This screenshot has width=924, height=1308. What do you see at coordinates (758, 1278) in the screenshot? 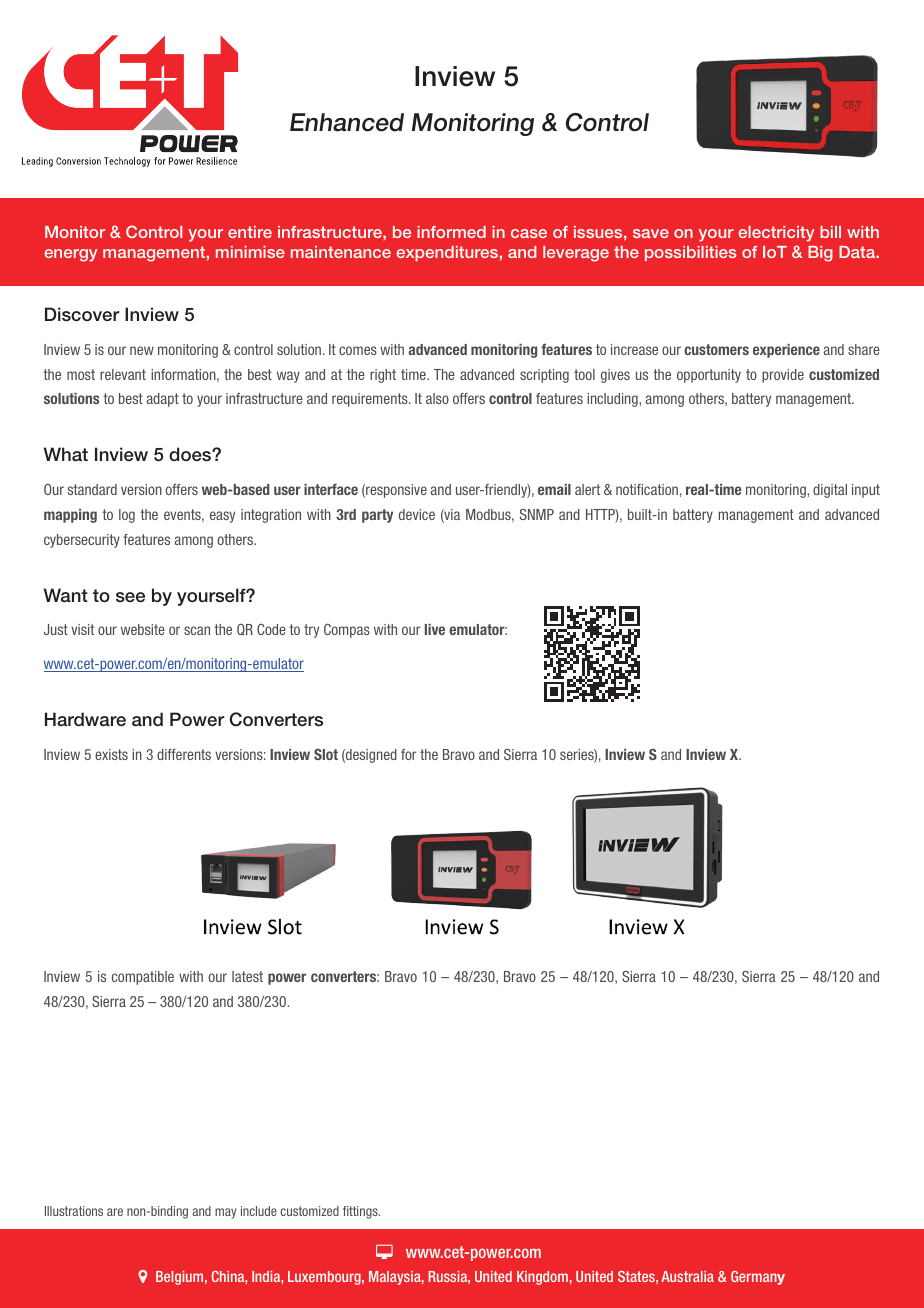
I see `Germany` at bounding box center [758, 1278].
